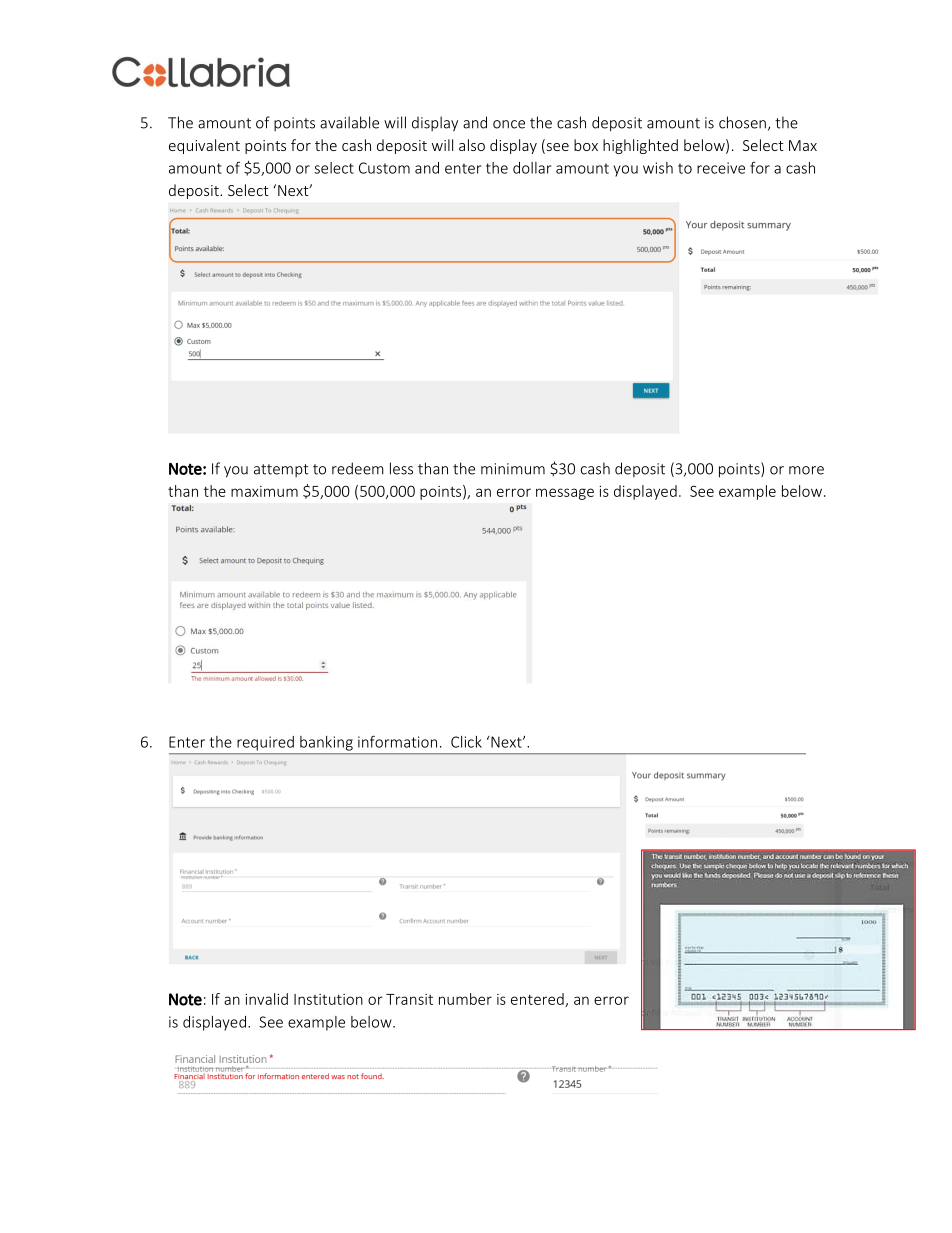 This page has height=1233, width=952. What do you see at coordinates (806, 470) in the page?
I see `more` at bounding box center [806, 470].
